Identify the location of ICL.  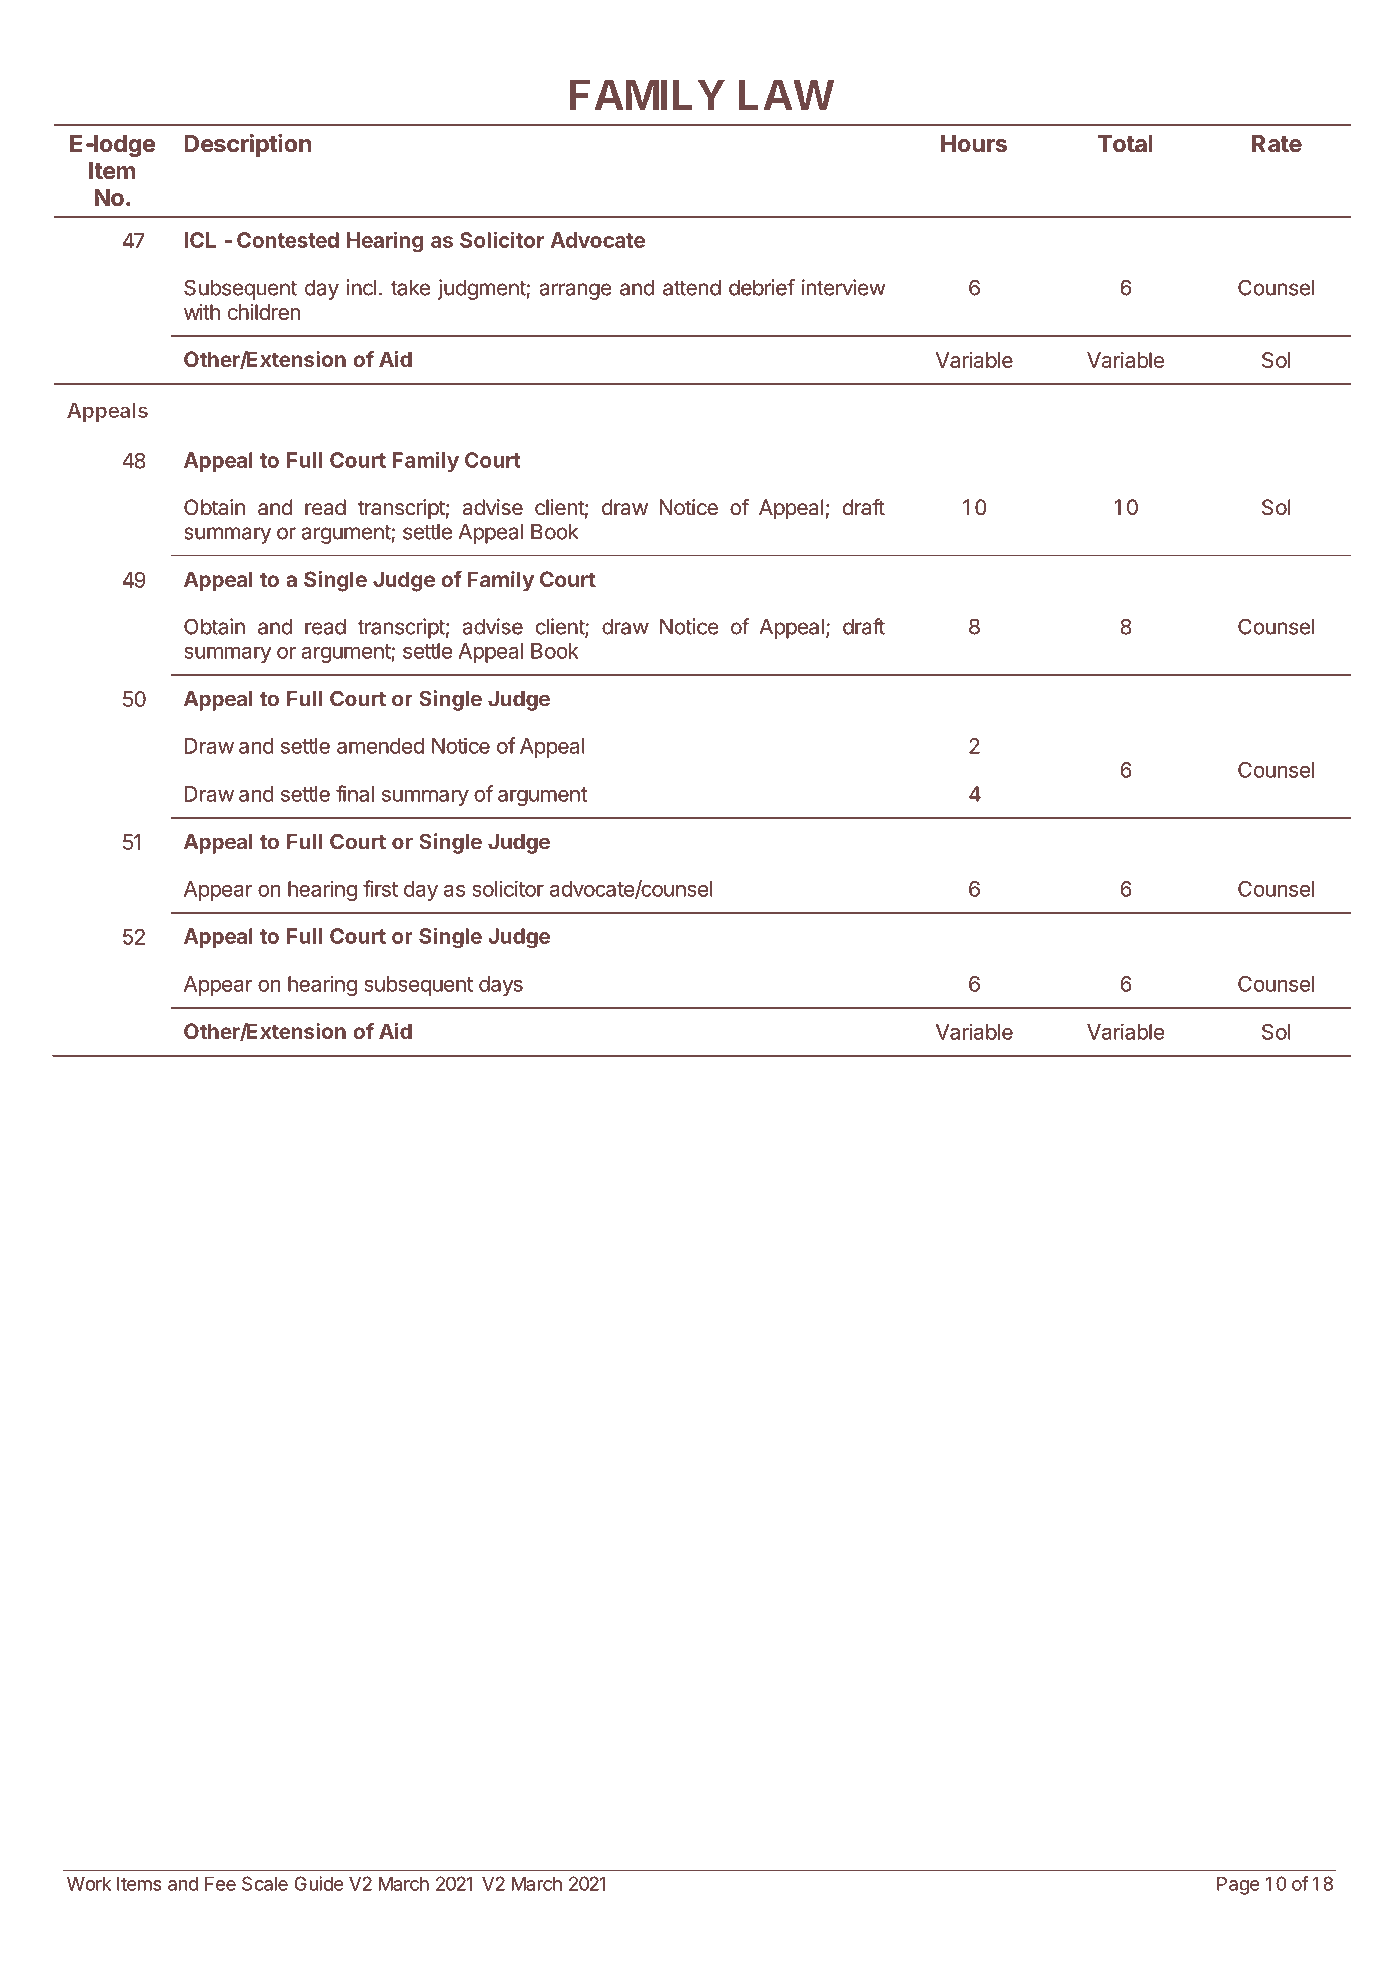
(200, 240).
